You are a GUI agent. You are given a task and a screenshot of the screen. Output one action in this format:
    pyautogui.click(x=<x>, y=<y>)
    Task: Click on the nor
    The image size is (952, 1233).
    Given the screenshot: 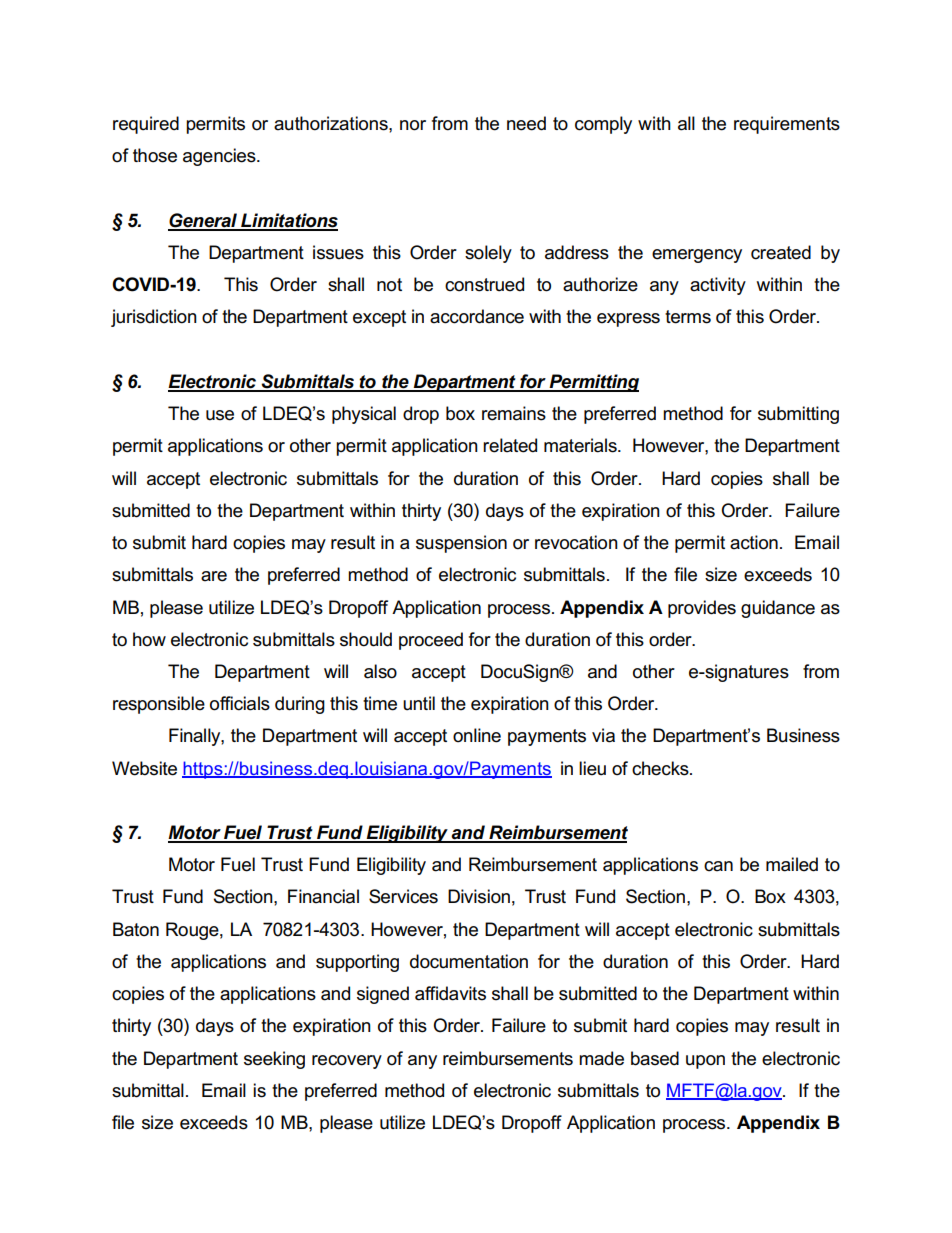 What is the action you would take?
    pyautogui.click(x=413, y=125)
